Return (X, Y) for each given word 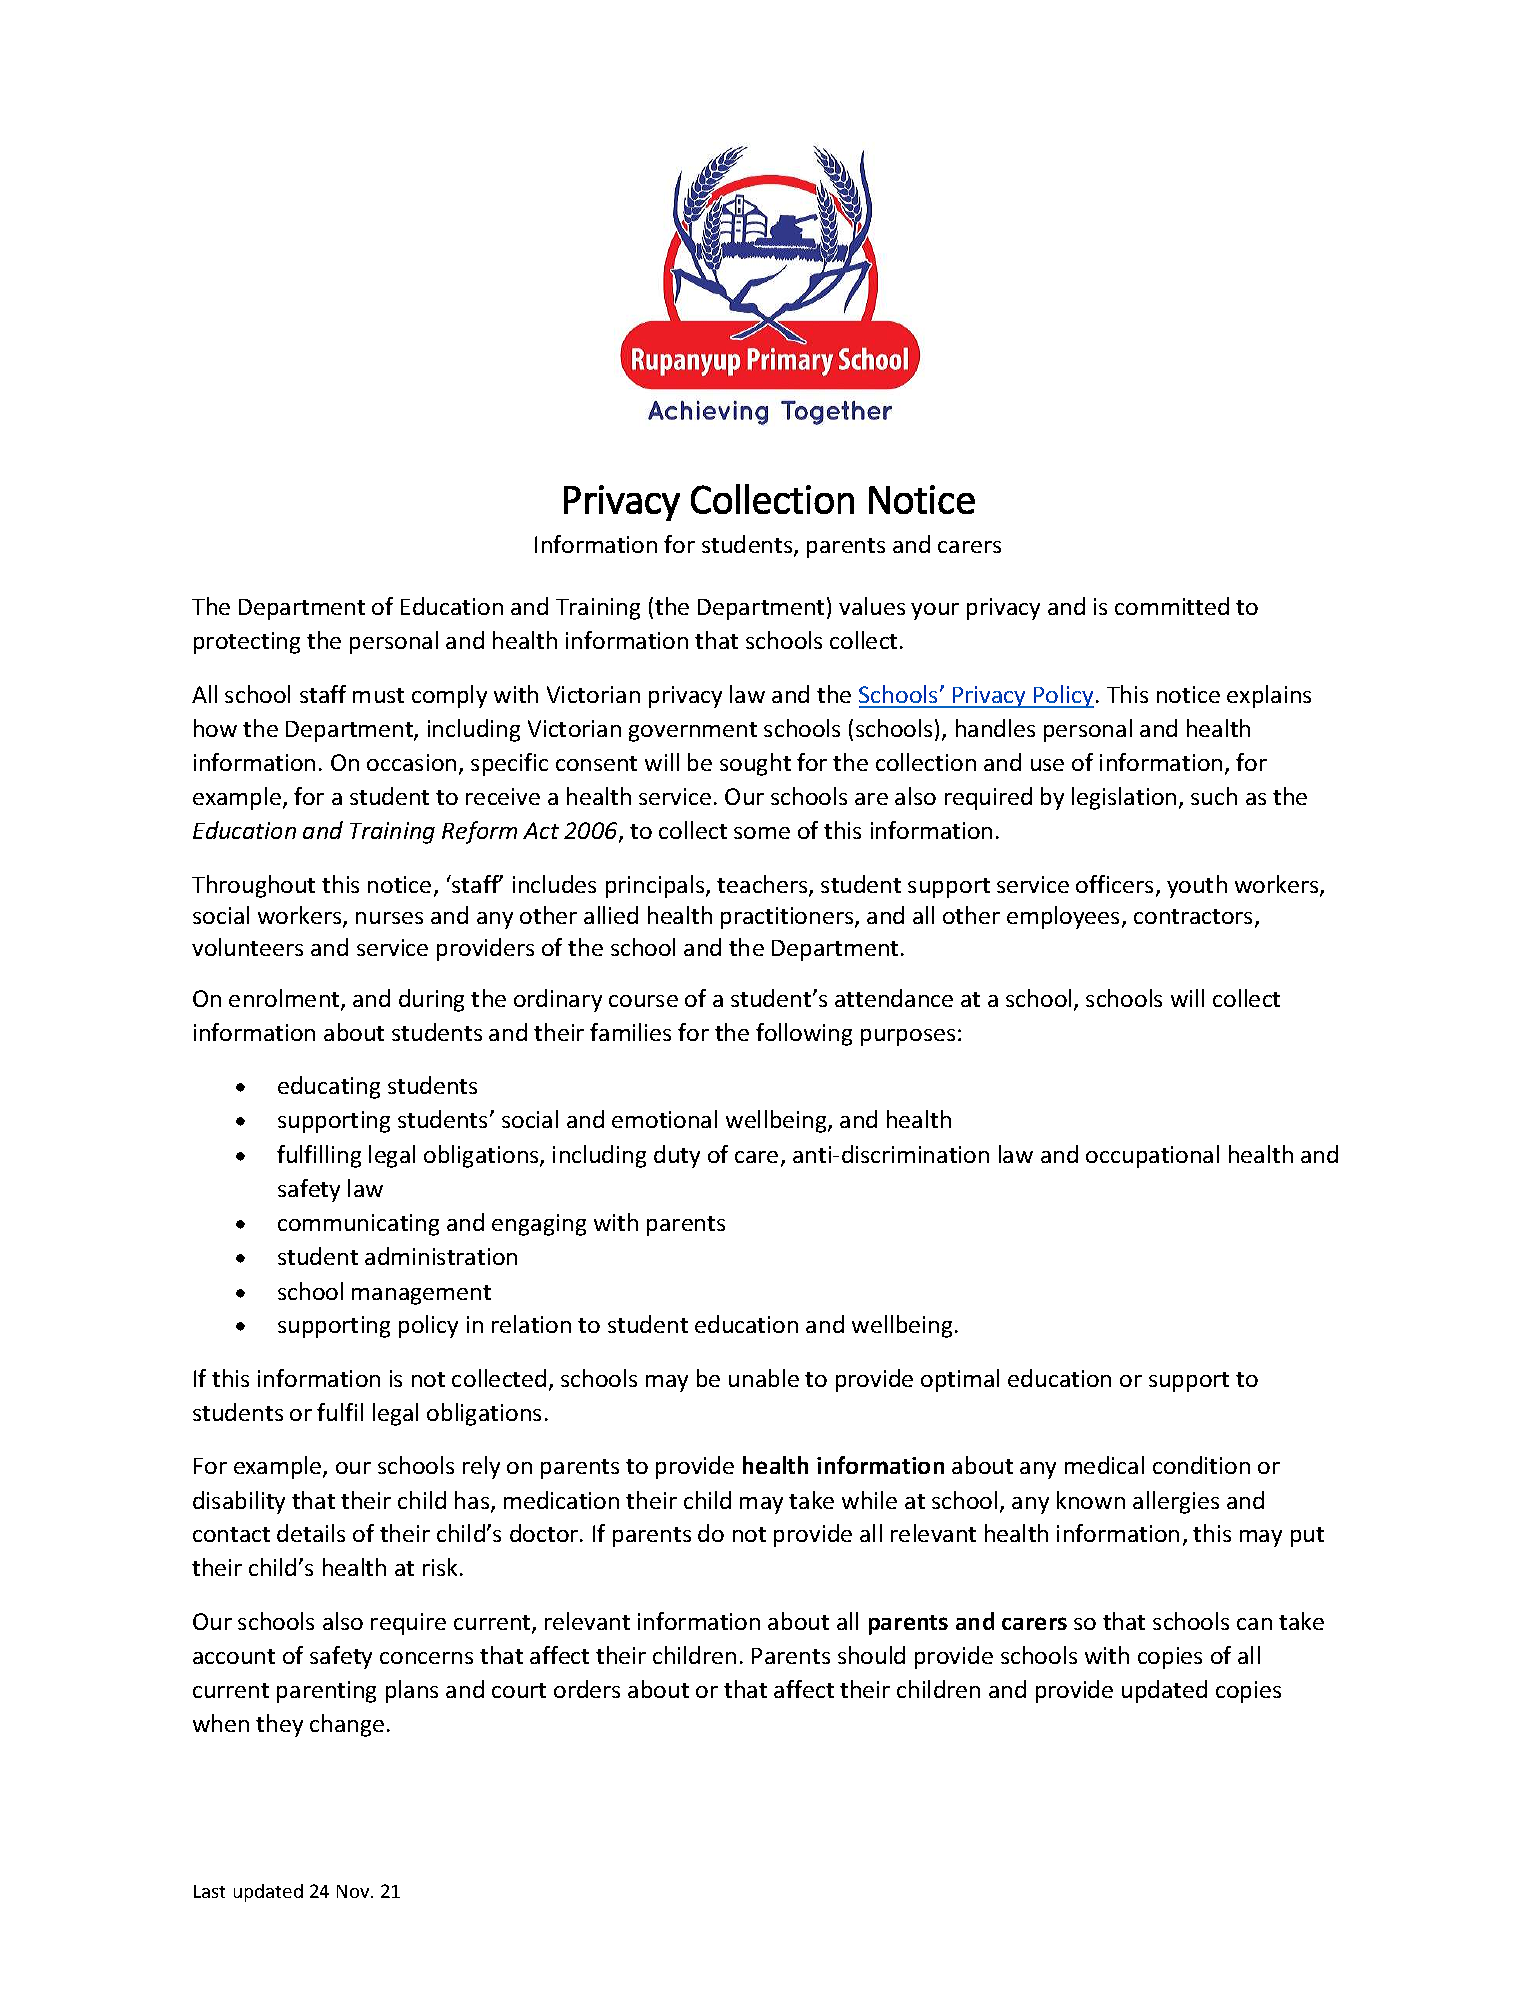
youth (1197, 886)
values (872, 606)
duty (677, 1156)
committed (1172, 606)
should (871, 1655)
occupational (1152, 1156)
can (1254, 1624)
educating (329, 1087)
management (421, 1295)
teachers (763, 885)
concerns (426, 1658)
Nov (354, 1891)
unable (764, 1378)
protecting (247, 643)
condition (1201, 1465)
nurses (389, 918)
